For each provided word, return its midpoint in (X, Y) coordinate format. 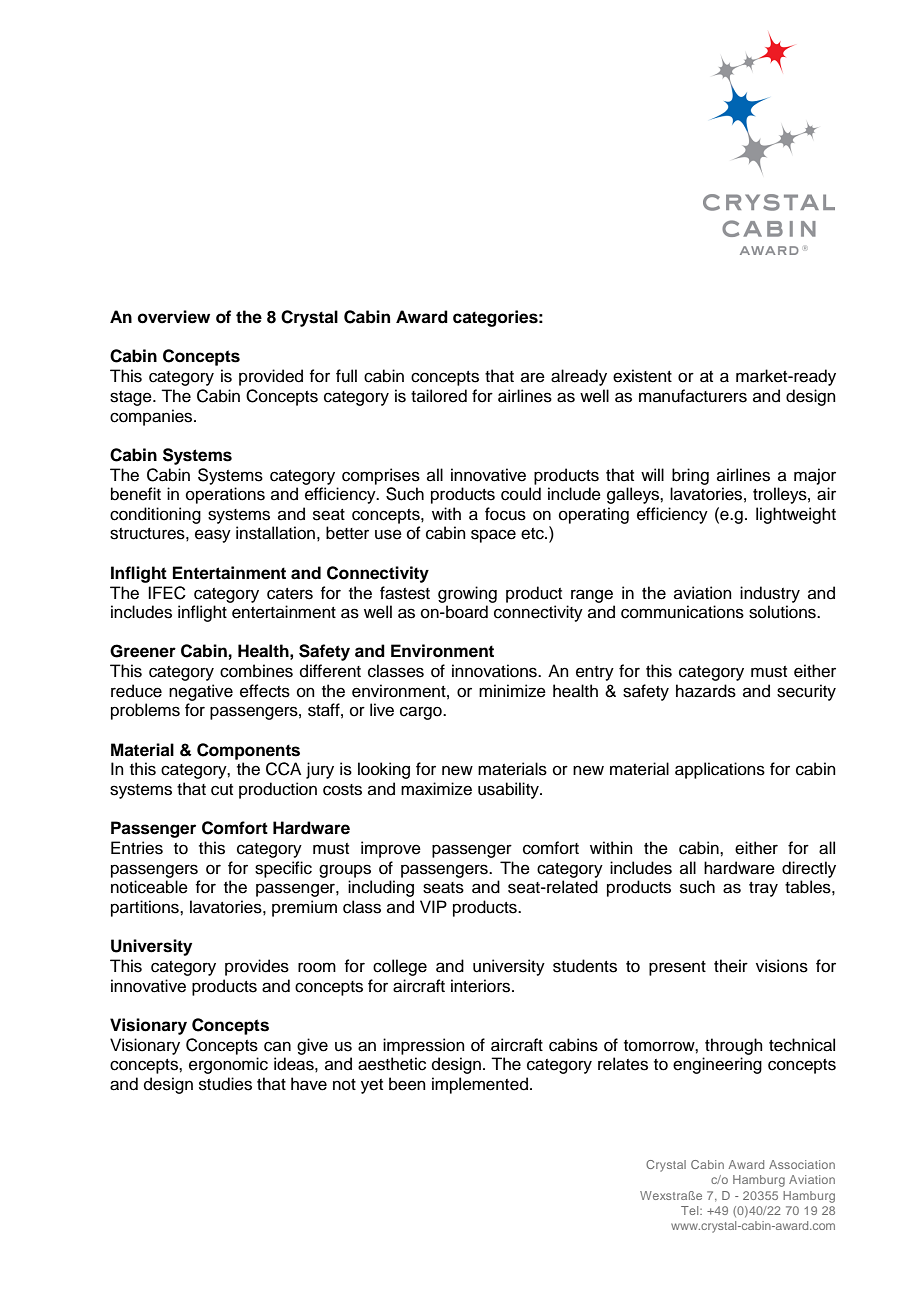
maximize (436, 789)
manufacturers (693, 396)
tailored (439, 396)
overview (174, 317)
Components (248, 751)
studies (225, 1084)
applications (720, 770)
